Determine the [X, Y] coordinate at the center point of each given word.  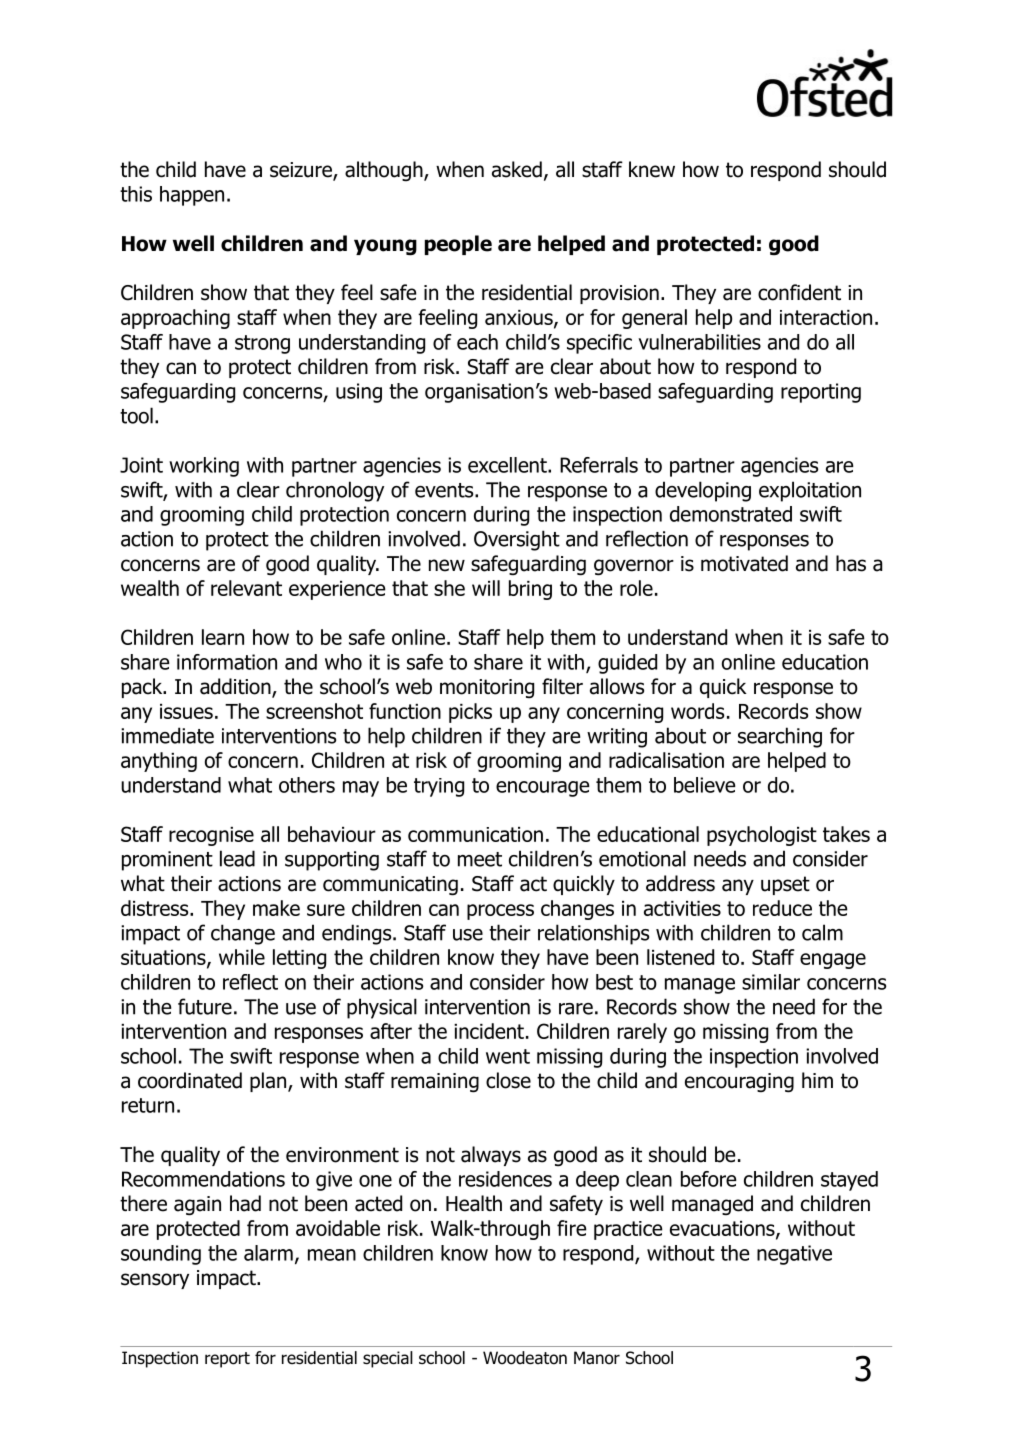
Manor [597, 1358]
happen [192, 196]
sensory [155, 1281]
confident [799, 292]
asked [517, 169]
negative [794, 1255]
